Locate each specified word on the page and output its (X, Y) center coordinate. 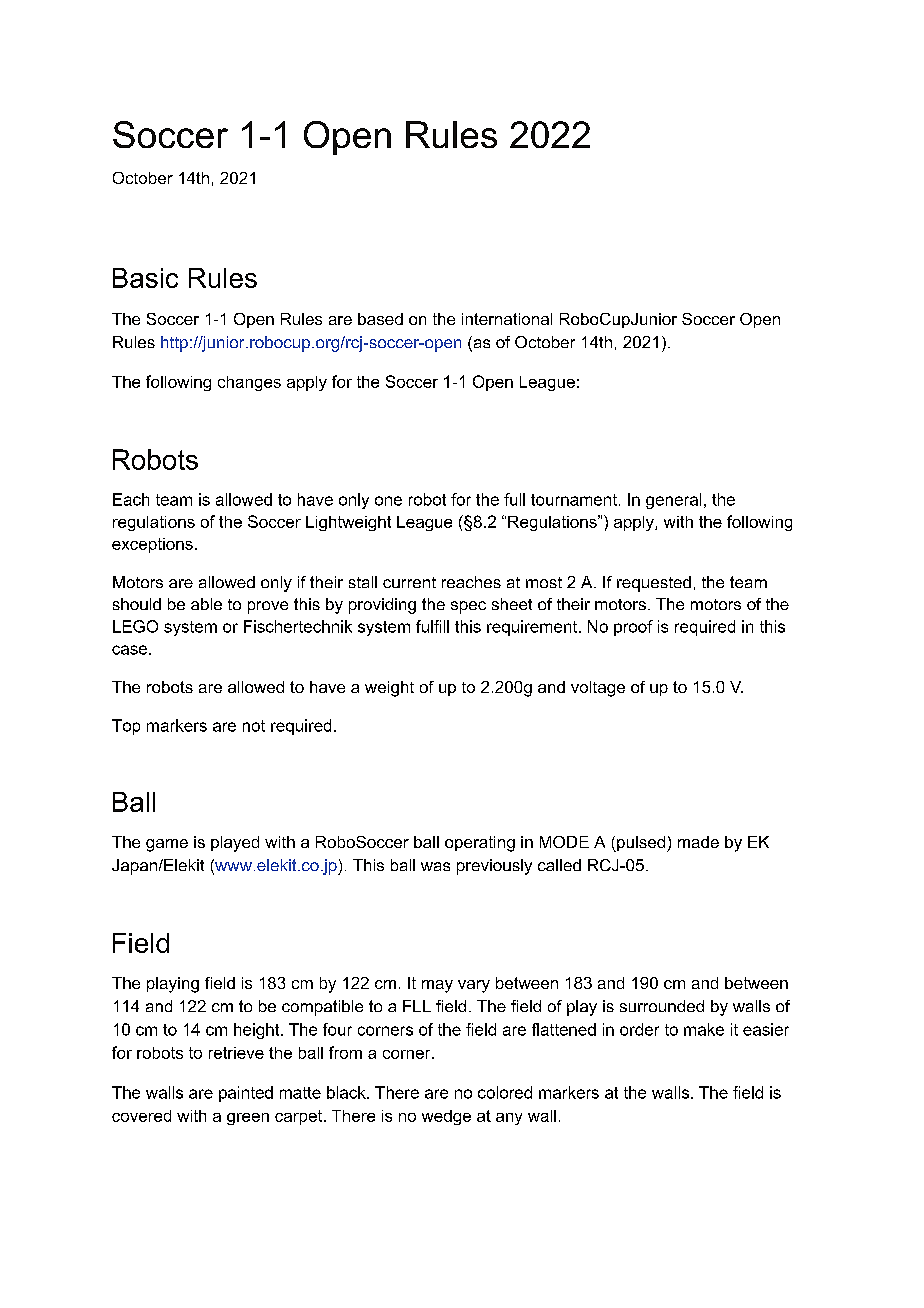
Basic (145, 278)
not (254, 726)
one (388, 501)
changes (249, 383)
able (206, 604)
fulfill (432, 626)
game (167, 845)
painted (246, 1094)
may (437, 986)
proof (633, 628)
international (507, 319)
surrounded (662, 1006)
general (673, 501)
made (698, 842)
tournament (574, 500)
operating (480, 844)
